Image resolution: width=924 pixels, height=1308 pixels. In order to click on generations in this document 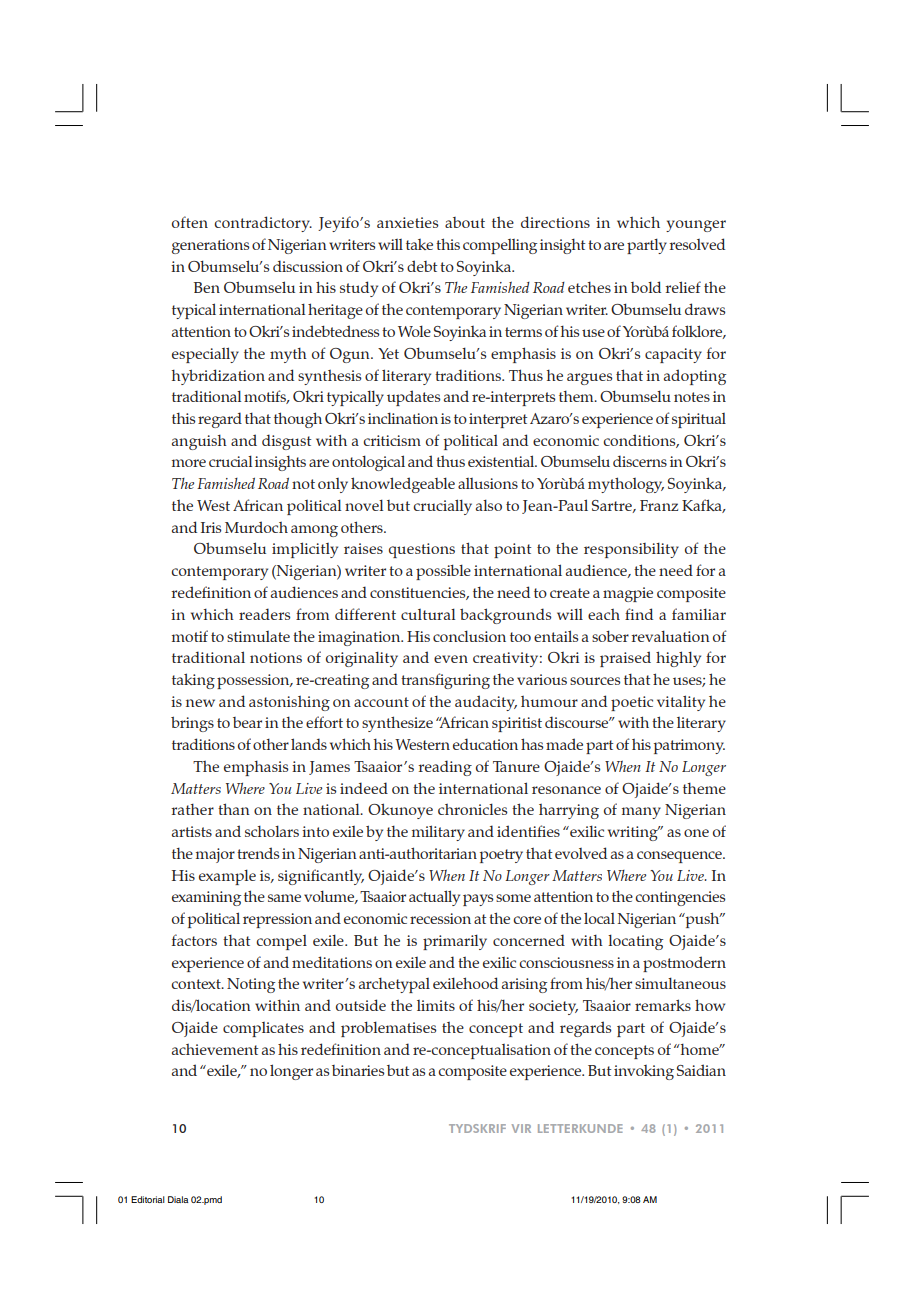, I will do `click(211, 246)`.
